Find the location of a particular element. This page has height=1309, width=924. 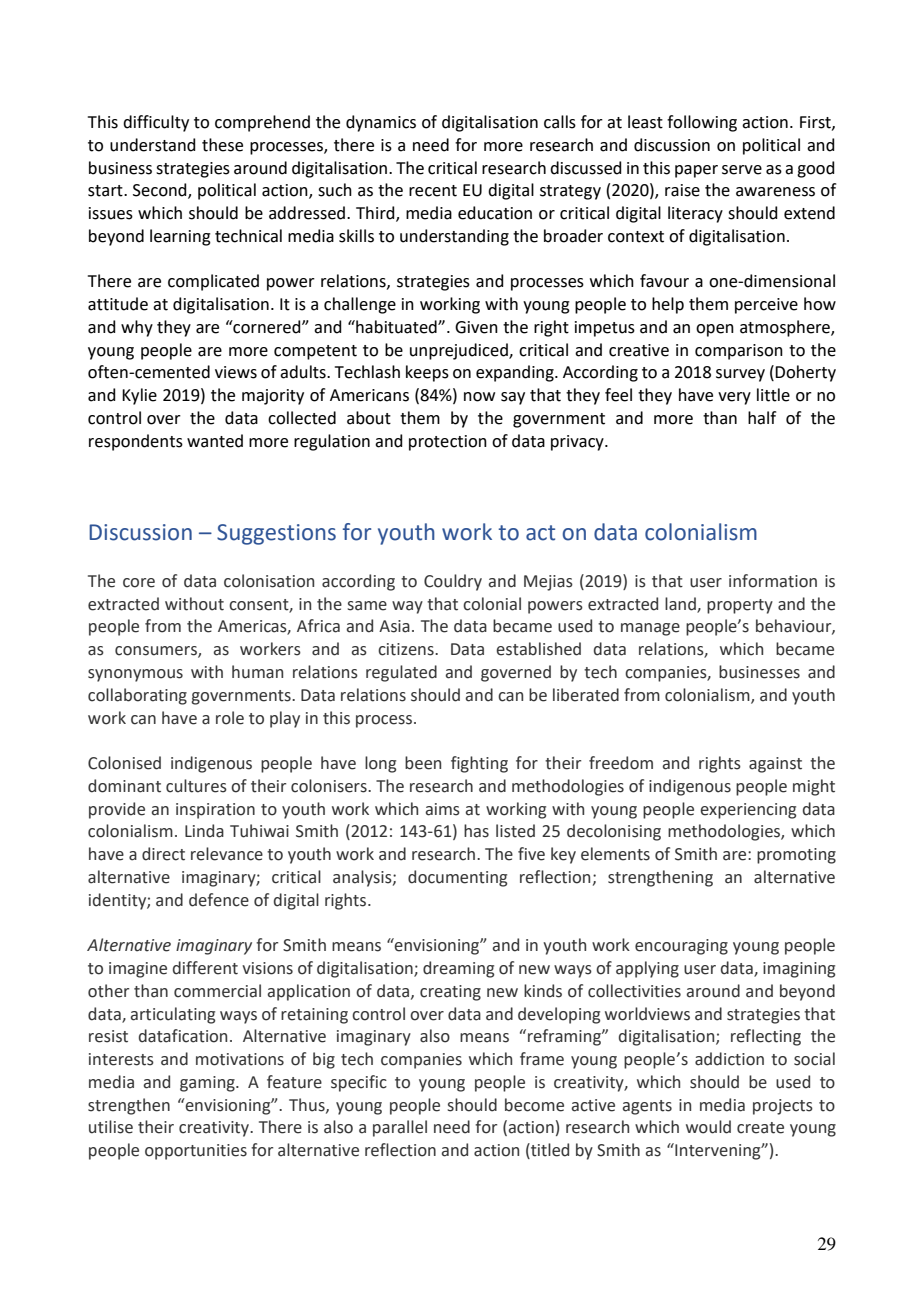

defence is located at coordinates (219, 900).
